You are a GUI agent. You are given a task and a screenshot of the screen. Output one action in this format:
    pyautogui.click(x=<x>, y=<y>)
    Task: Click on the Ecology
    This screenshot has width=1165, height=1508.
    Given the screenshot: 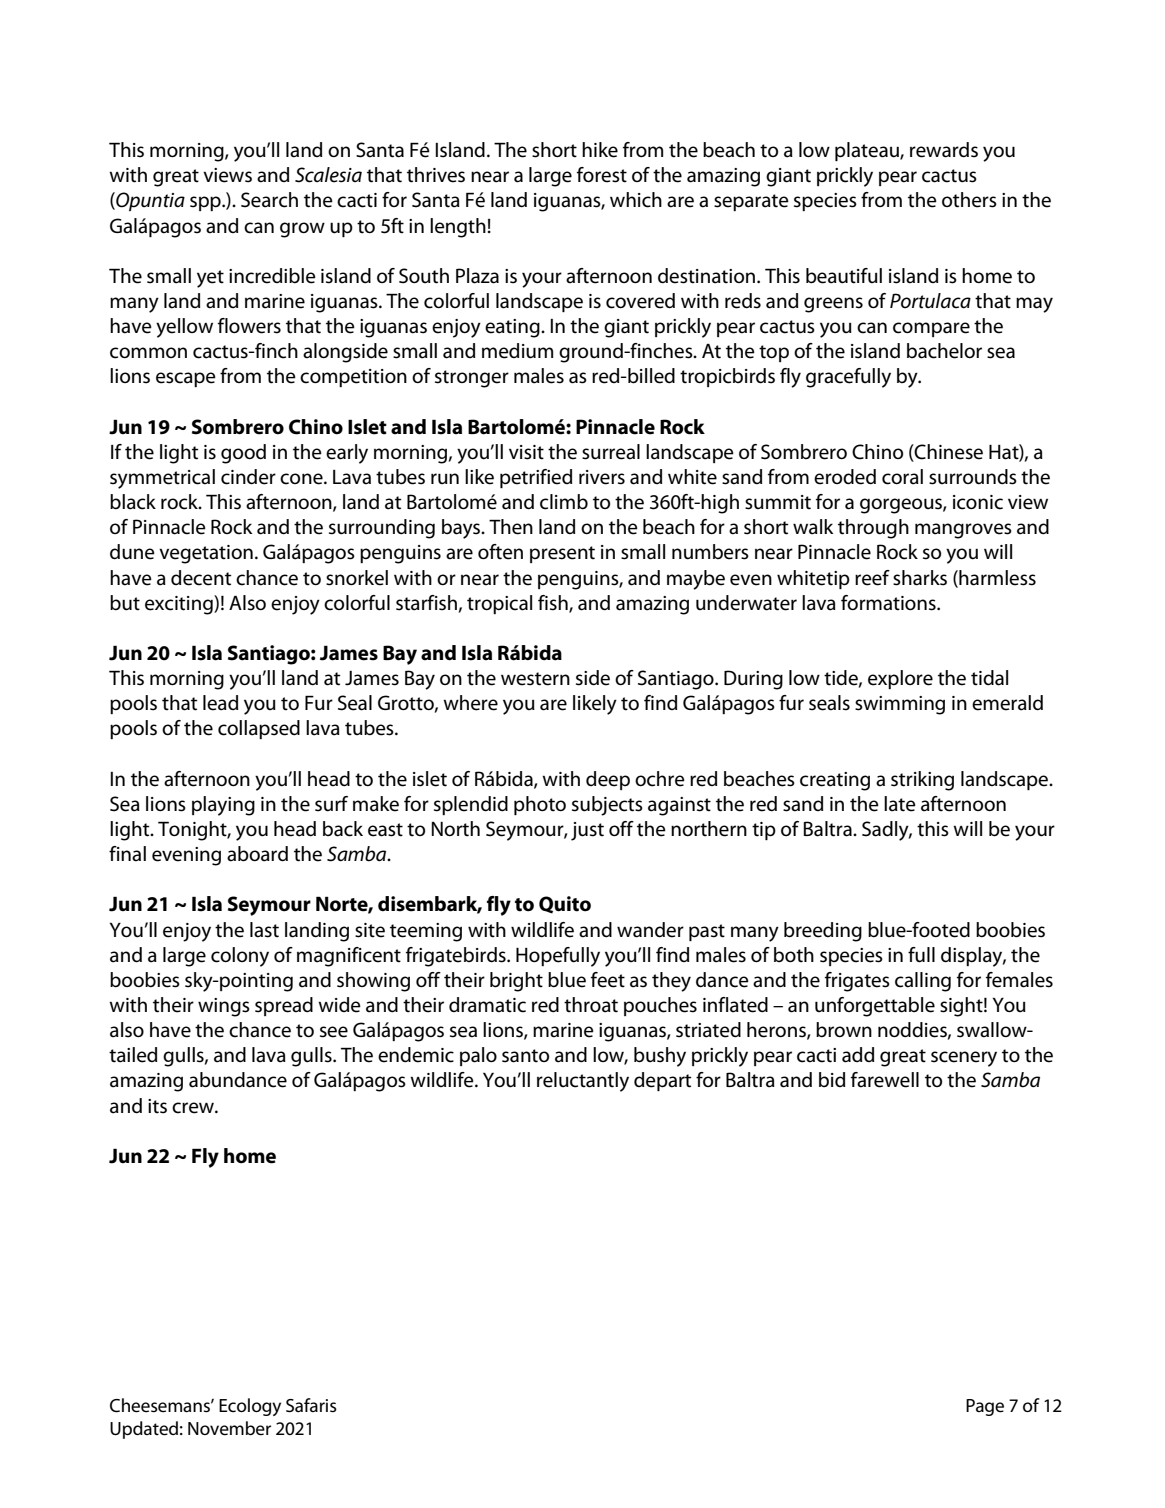 What is the action you would take?
    pyautogui.click(x=250, y=1407)
